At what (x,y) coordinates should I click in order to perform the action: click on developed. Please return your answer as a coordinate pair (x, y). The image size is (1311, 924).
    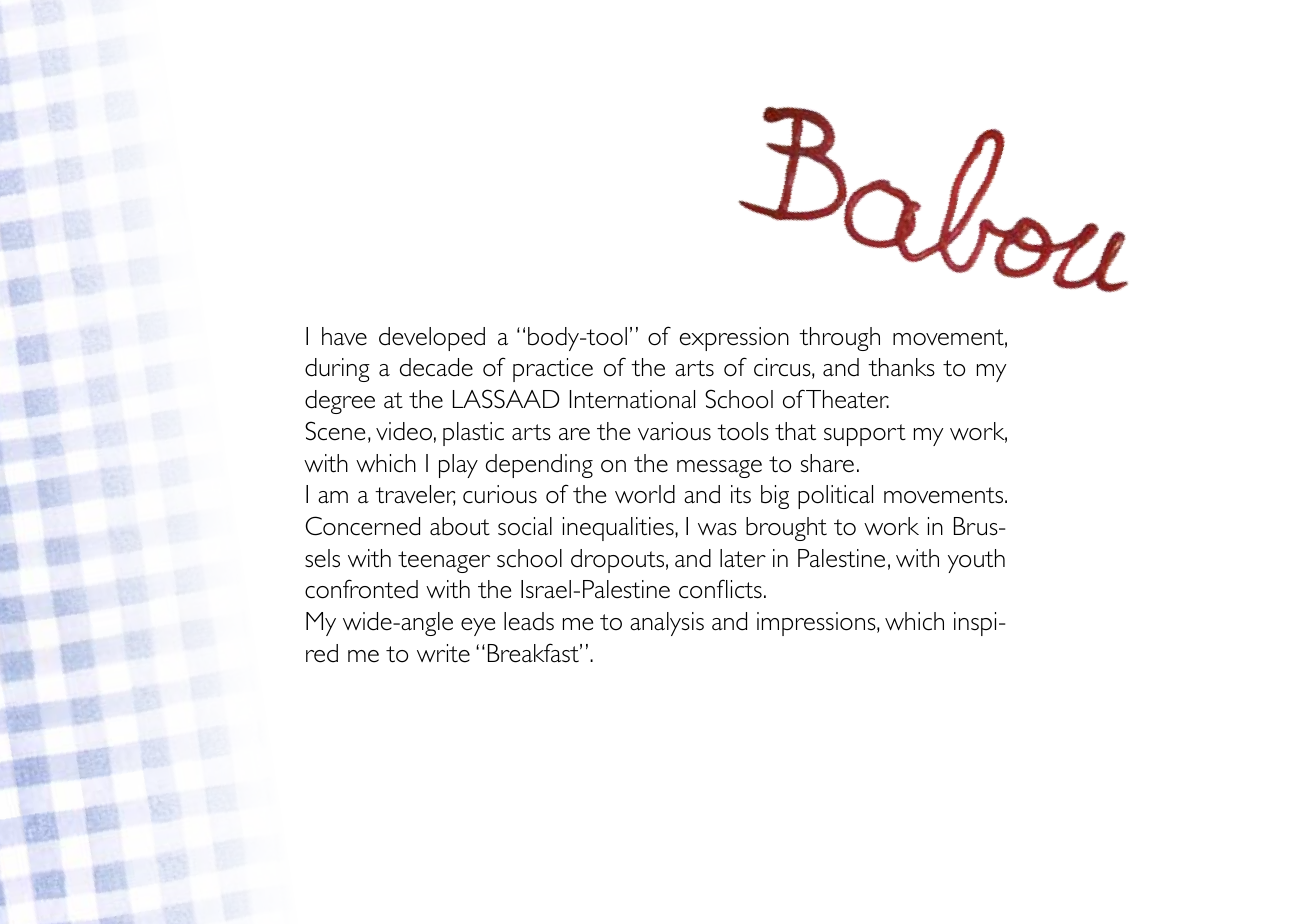
    Looking at the image, I should click on (432, 339).
